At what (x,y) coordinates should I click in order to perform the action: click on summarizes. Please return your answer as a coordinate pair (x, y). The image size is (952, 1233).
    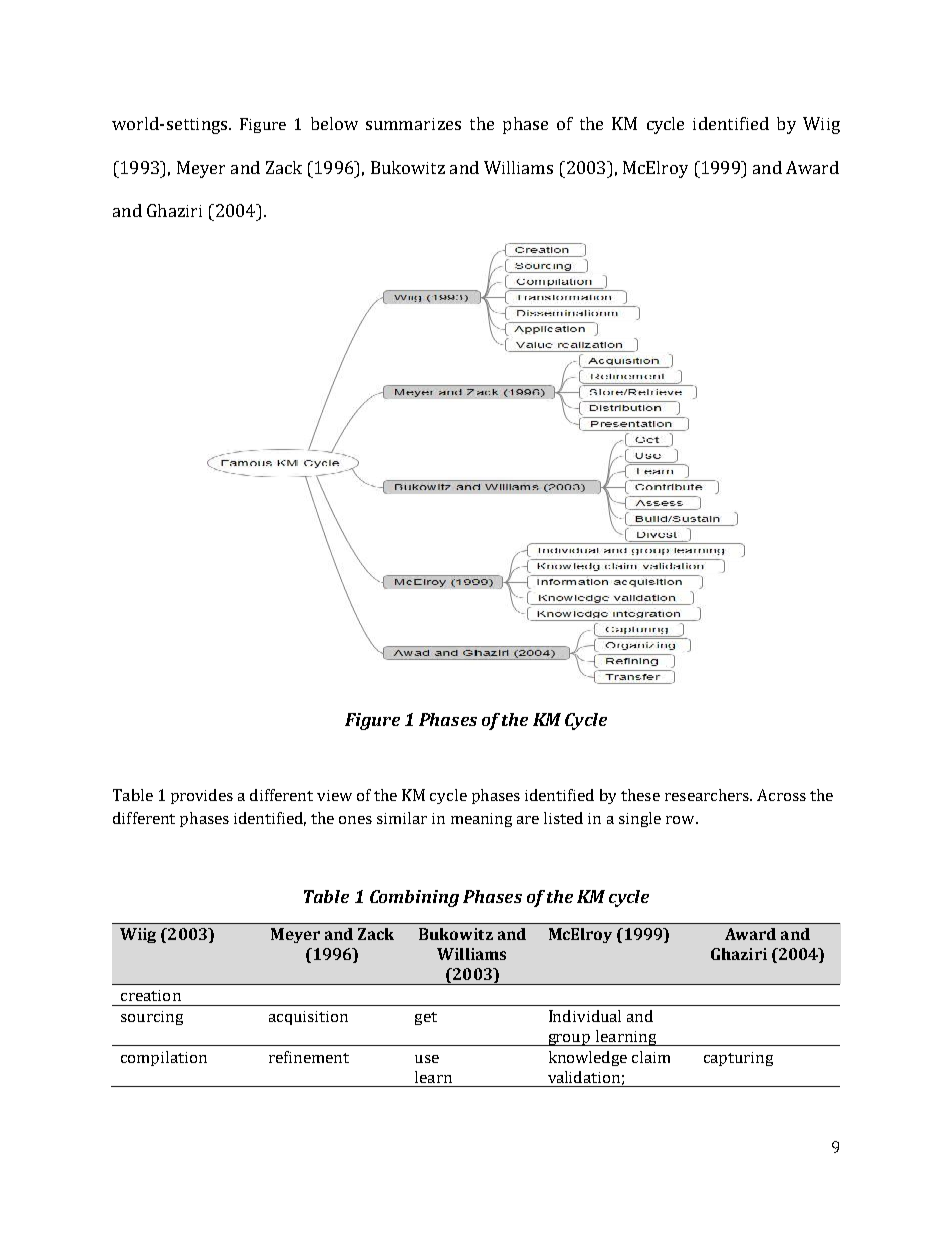
    Looking at the image, I should click on (413, 124).
